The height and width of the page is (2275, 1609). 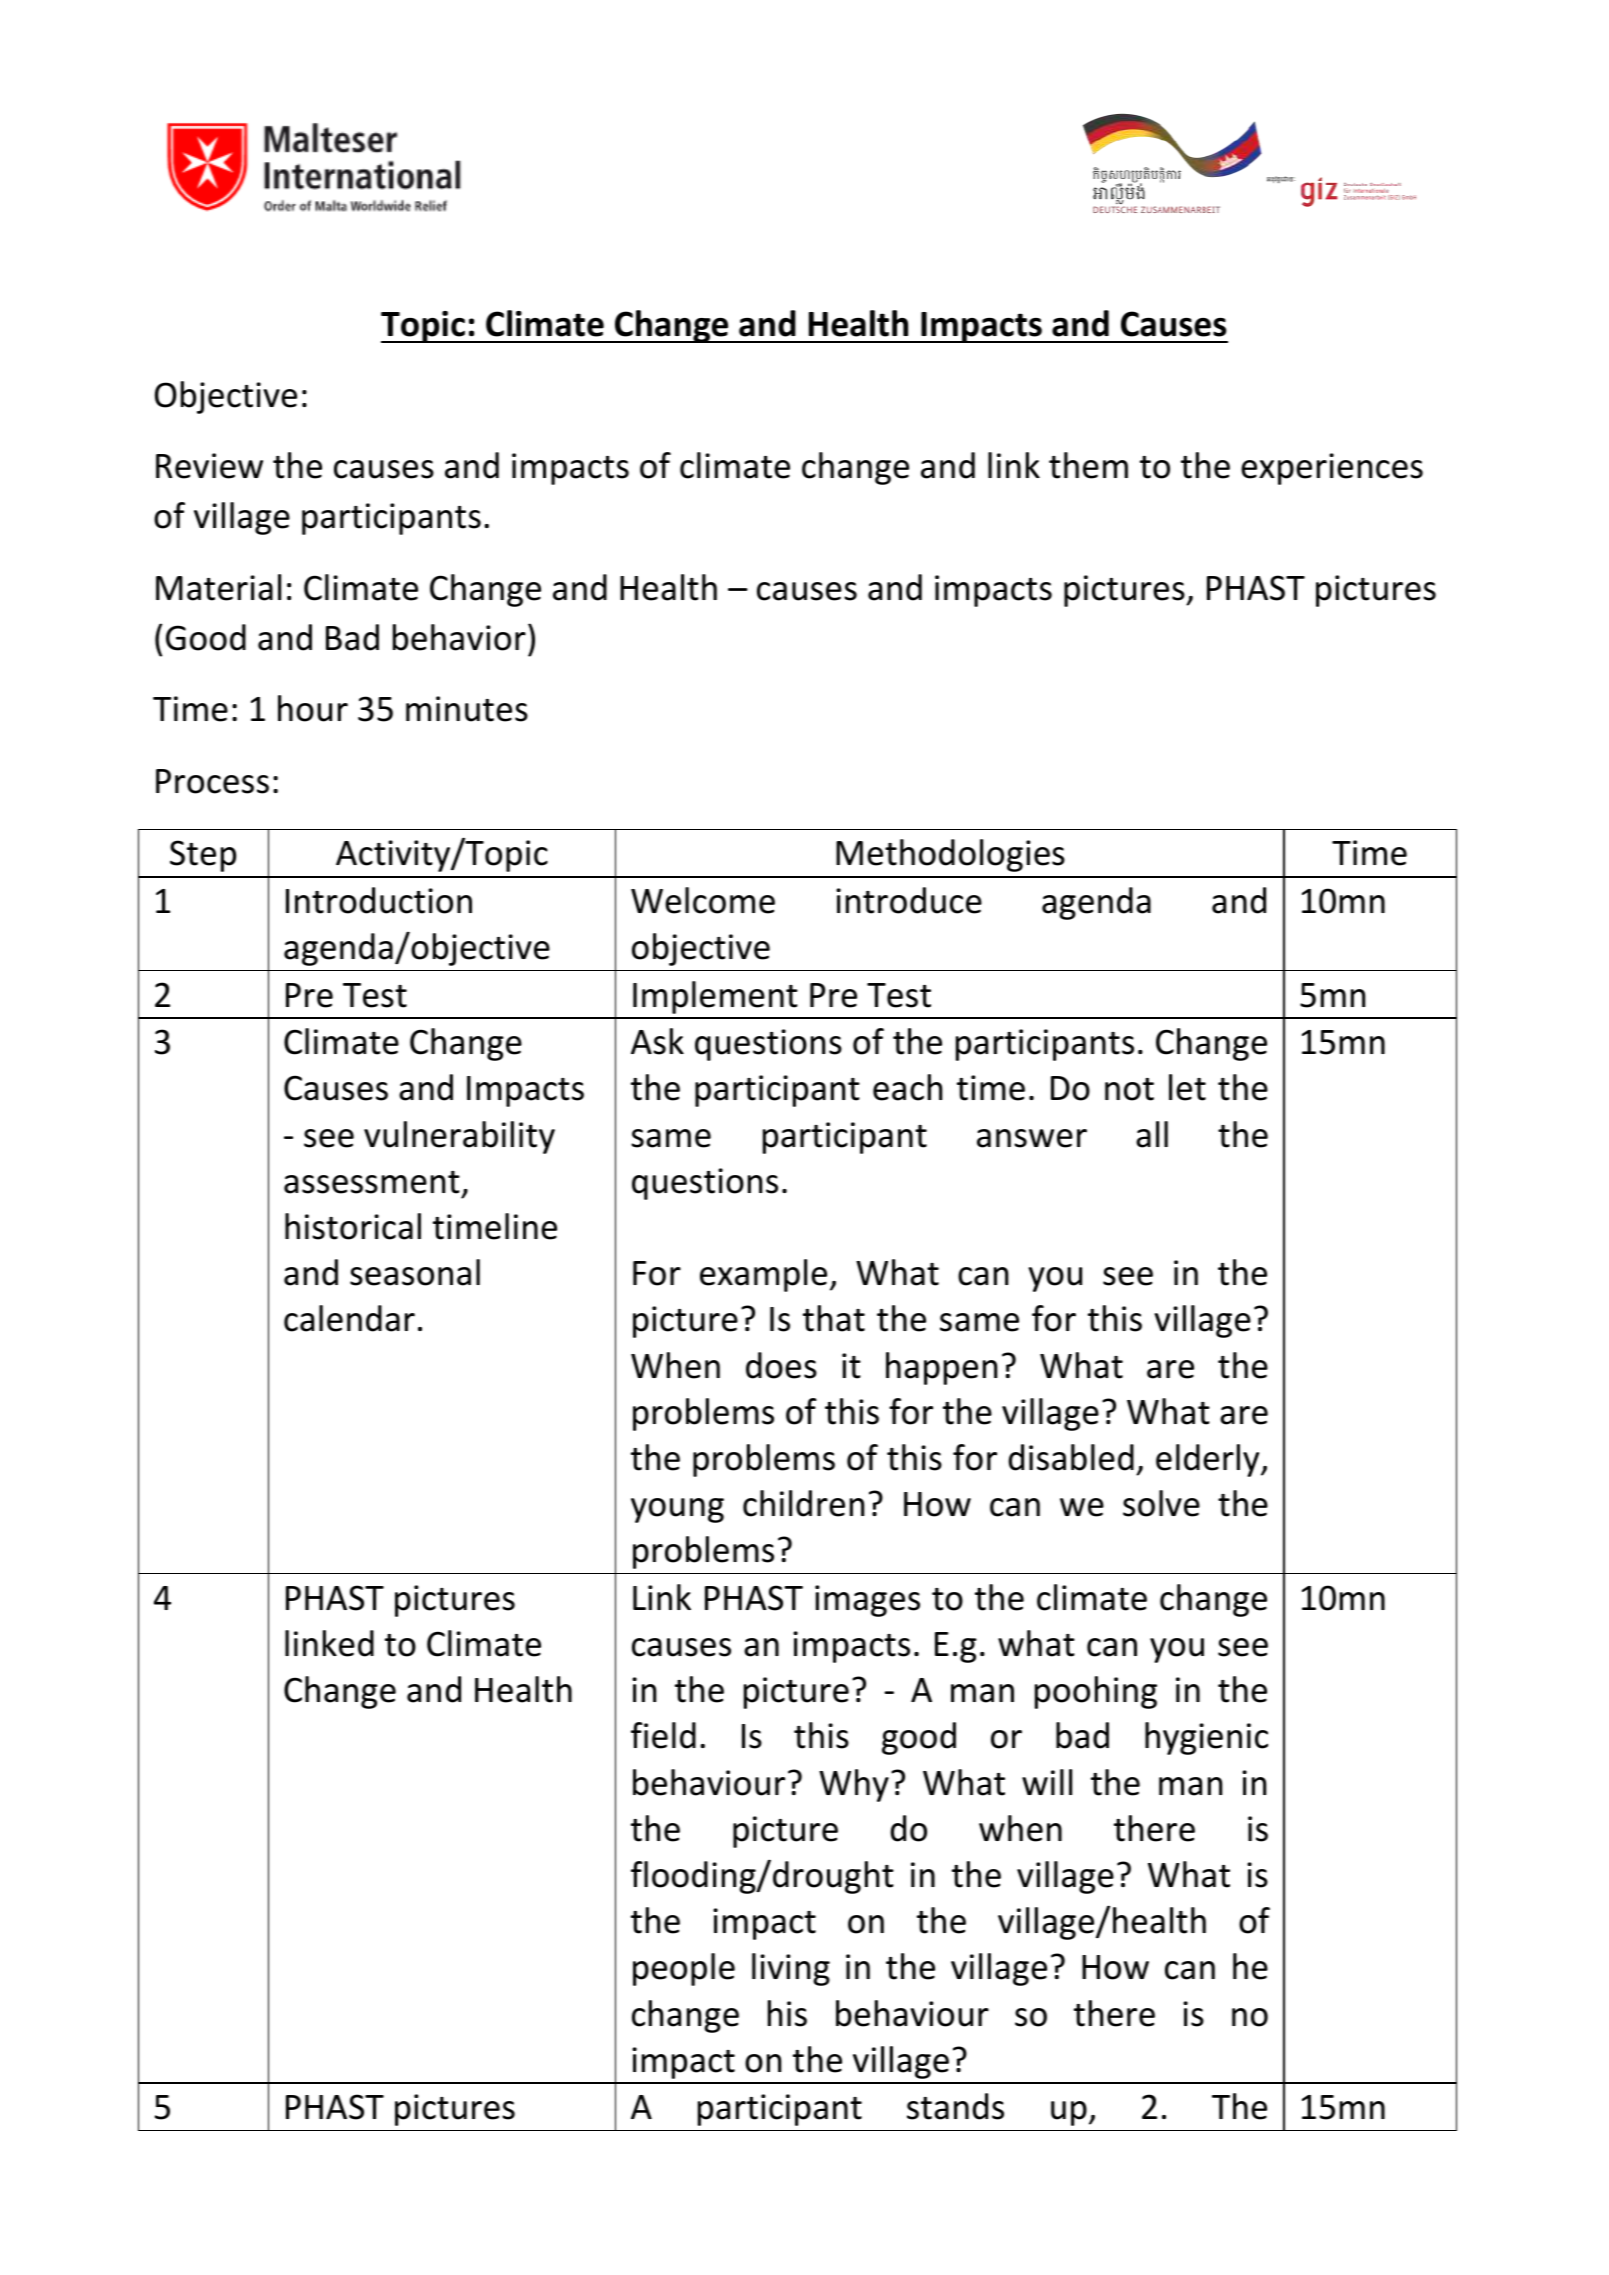 What do you see at coordinates (209, 466) in the page?
I see `Review` at bounding box center [209, 466].
